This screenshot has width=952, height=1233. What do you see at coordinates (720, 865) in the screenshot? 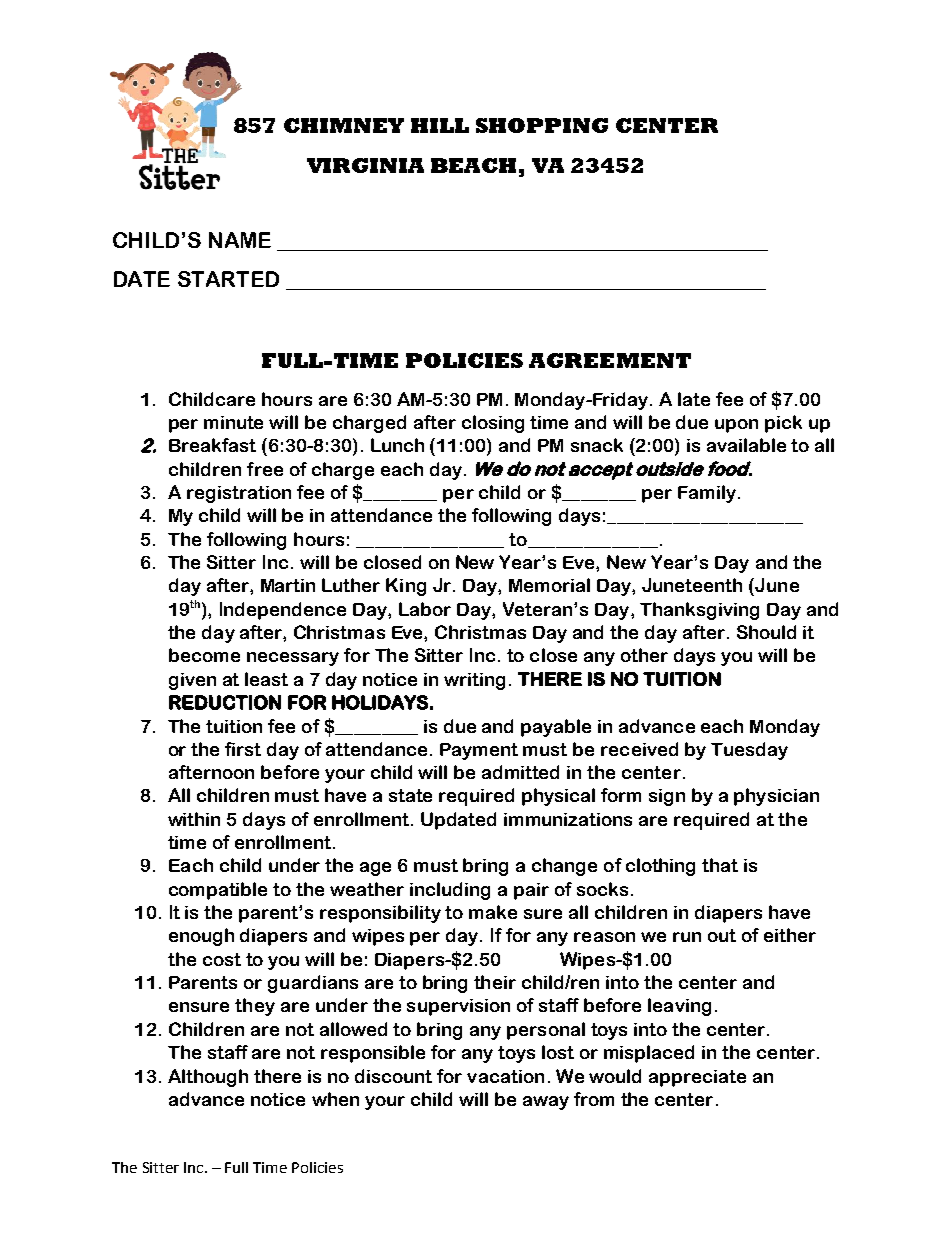
I see `that` at bounding box center [720, 865].
